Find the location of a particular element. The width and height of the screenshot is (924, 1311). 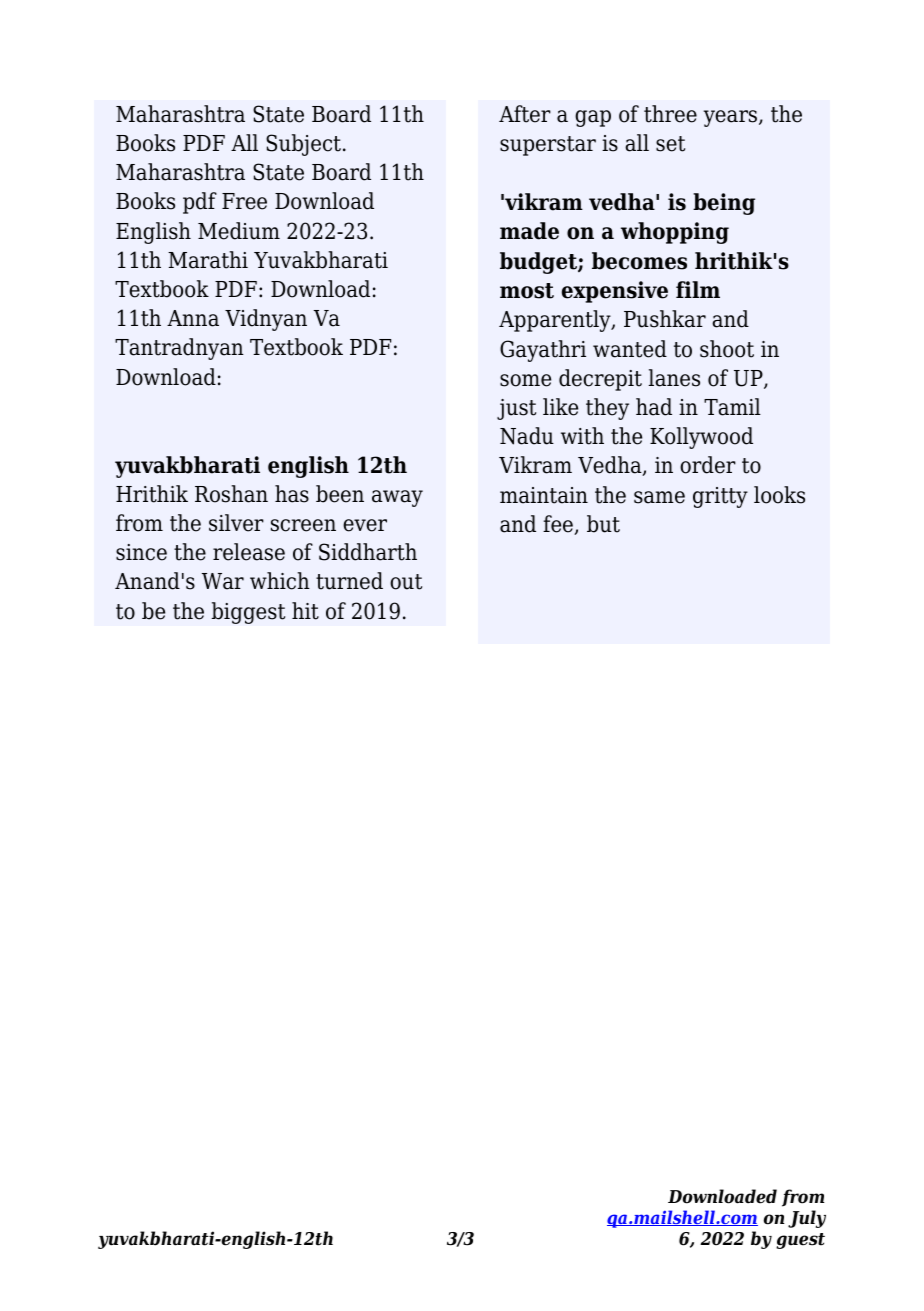

Free is located at coordinates (244, 201).
